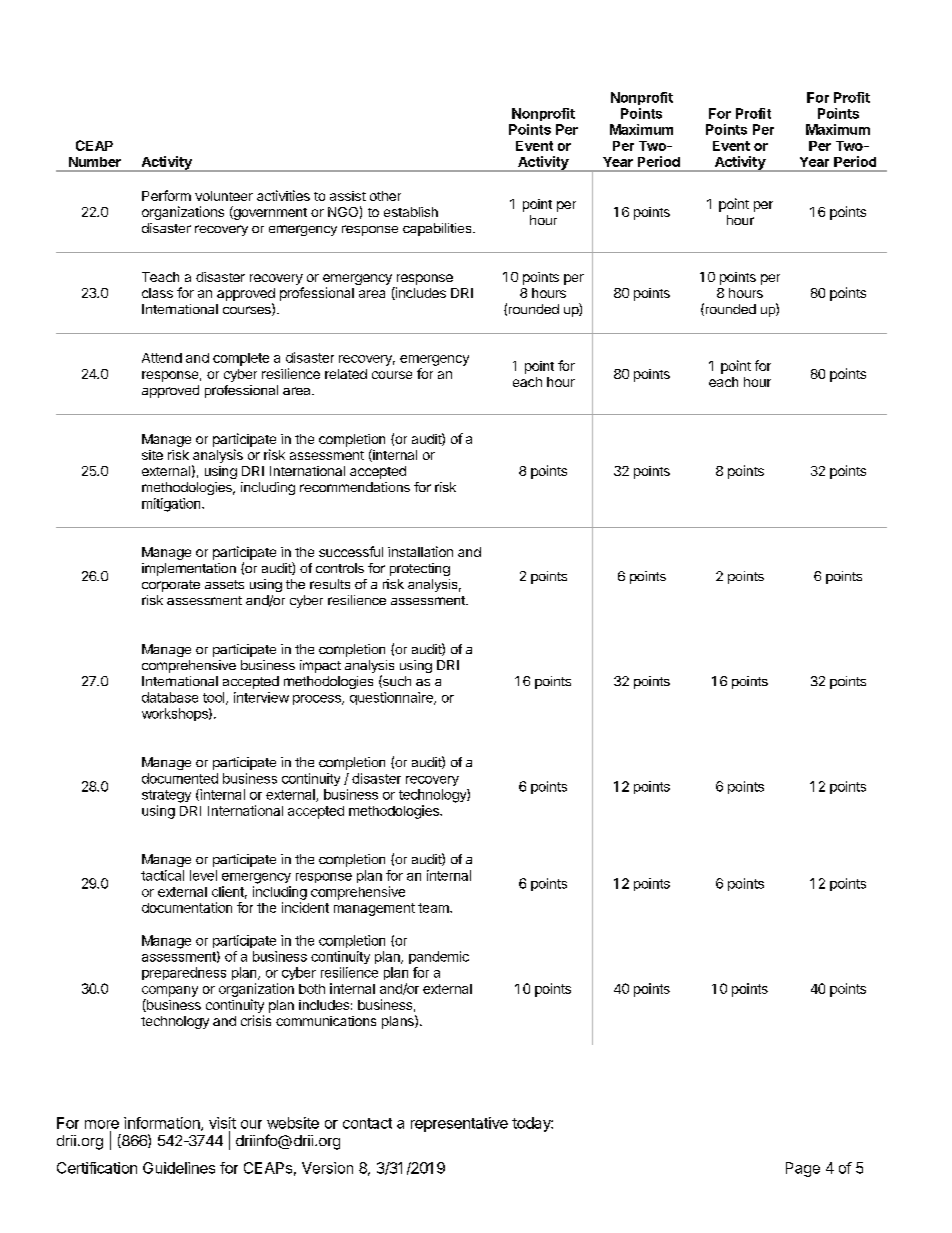 This image has height=1233, width=952. Describe the element at coordinates (434, 908) in the image. I see `team` at that location.
